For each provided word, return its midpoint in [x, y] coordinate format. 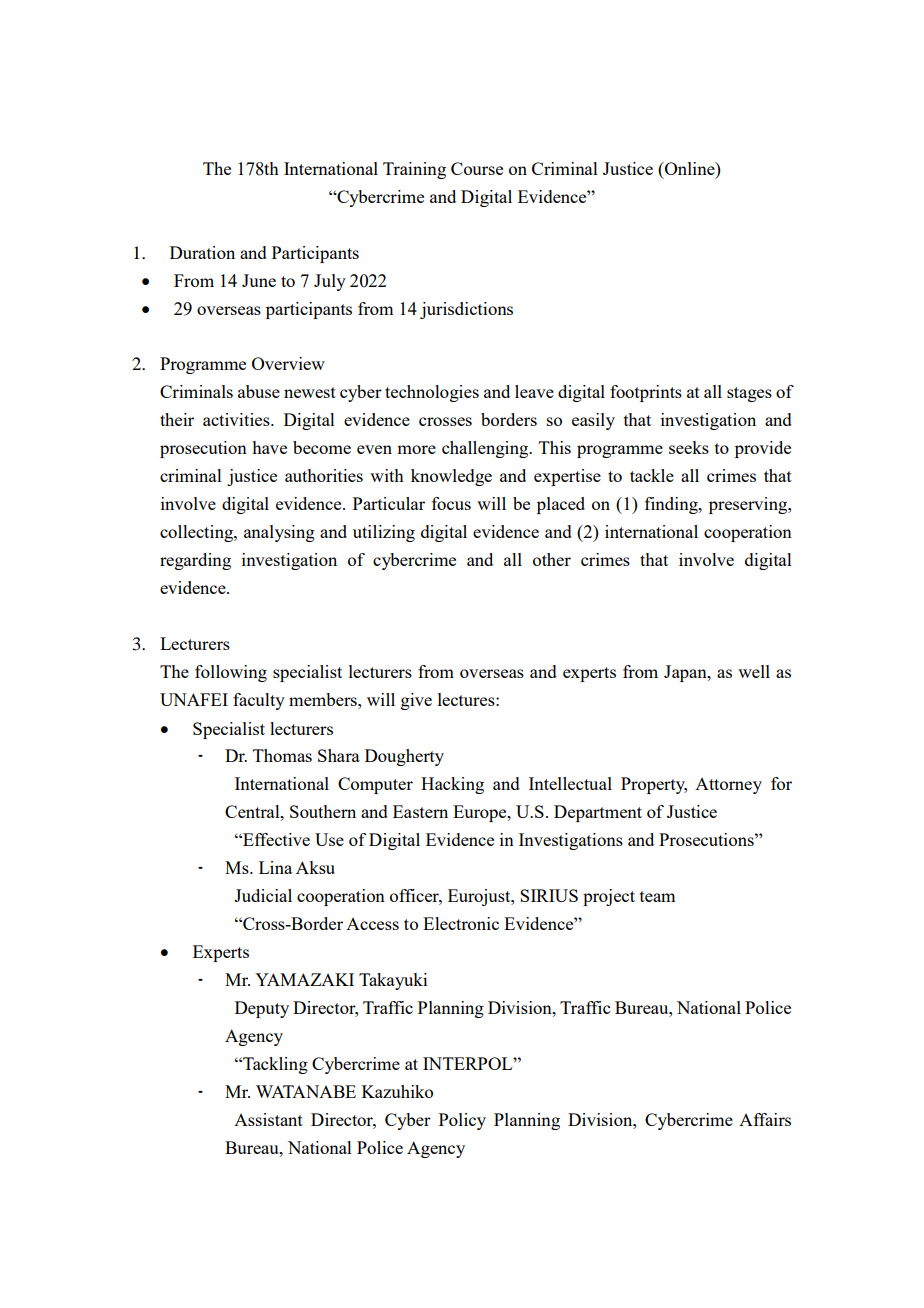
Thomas [282, 755]
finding [672, 505]
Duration [202, 252]
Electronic [461, 923]
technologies [432, 393]
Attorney [728, 786]
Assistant [268, 1119]
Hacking [452, 785]
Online [690, 168]
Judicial [263, 895]
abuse [259, 391]
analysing [279, 533]
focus [451, 503]
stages [749, 394]
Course [477, 168]
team [657, 896]
